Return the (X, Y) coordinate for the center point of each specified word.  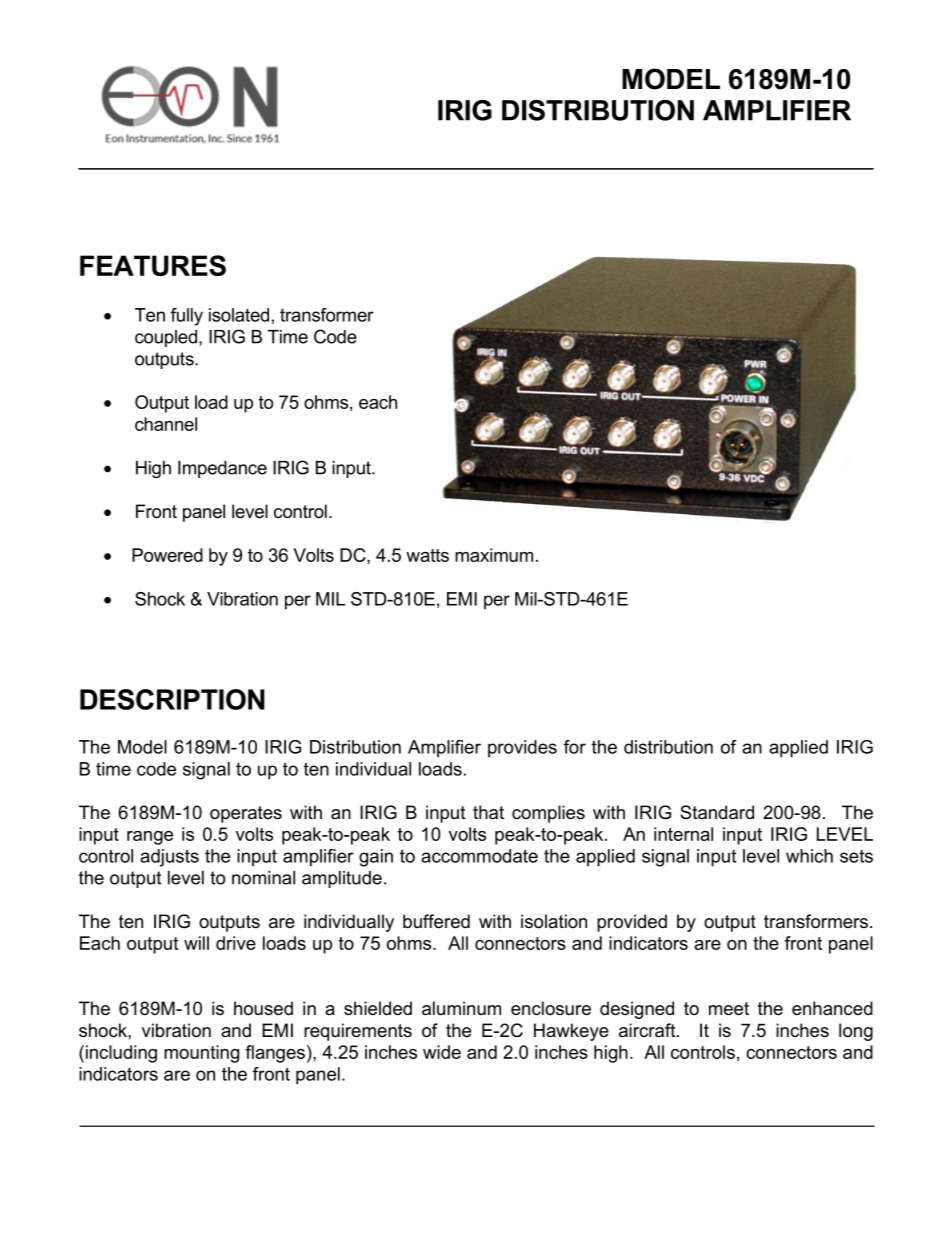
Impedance (222, 469)
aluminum (461, 1008)
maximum (494, 555)
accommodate (479, 856)
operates (246, 814)
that (488, 812)
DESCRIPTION (172, 699)
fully (187, 317)
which (809, 856)
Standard (717, 812)
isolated (239, 315)
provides (522, 749)
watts (427, 555)
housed (263, 1008)
